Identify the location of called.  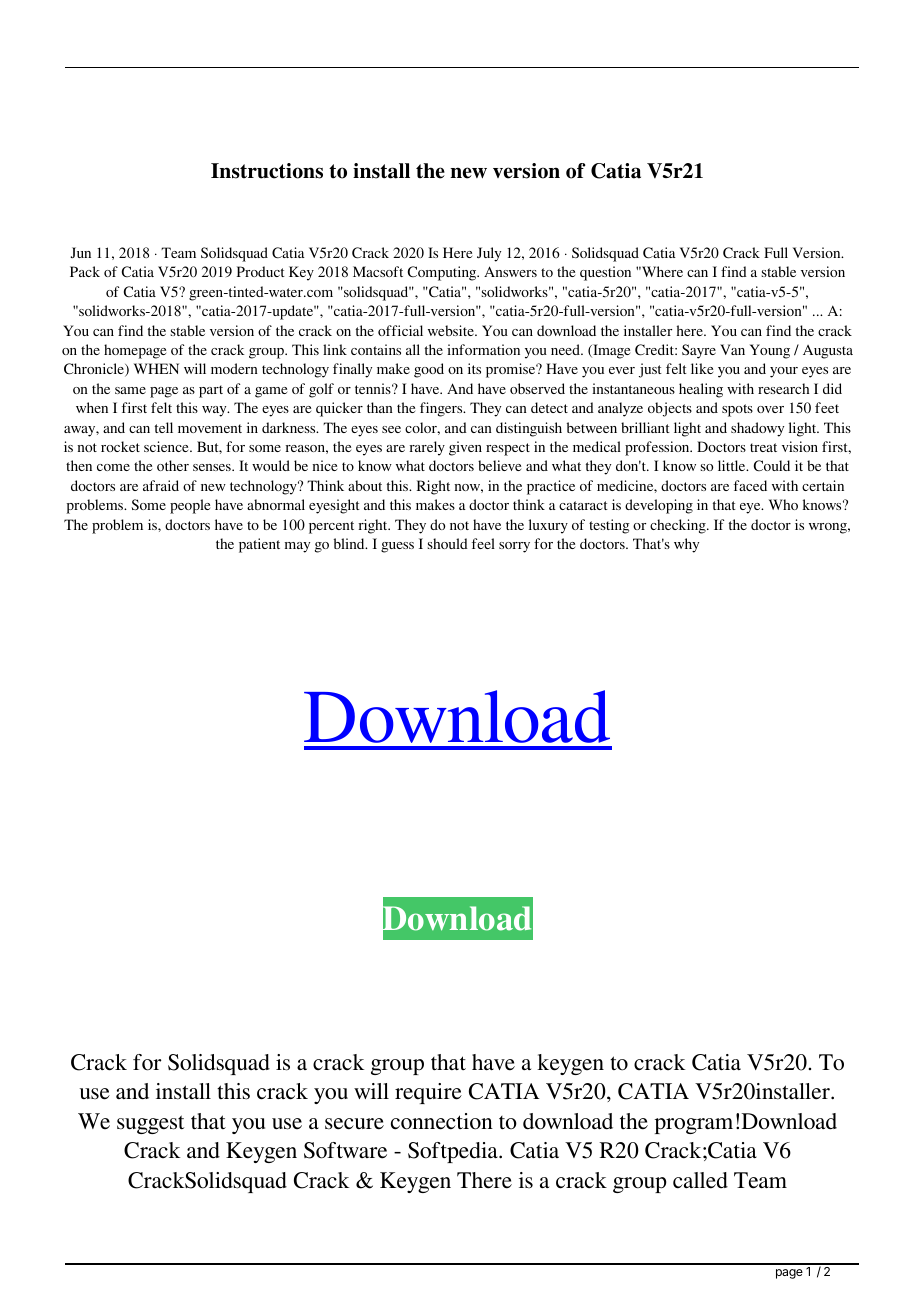
(700, 1180).
